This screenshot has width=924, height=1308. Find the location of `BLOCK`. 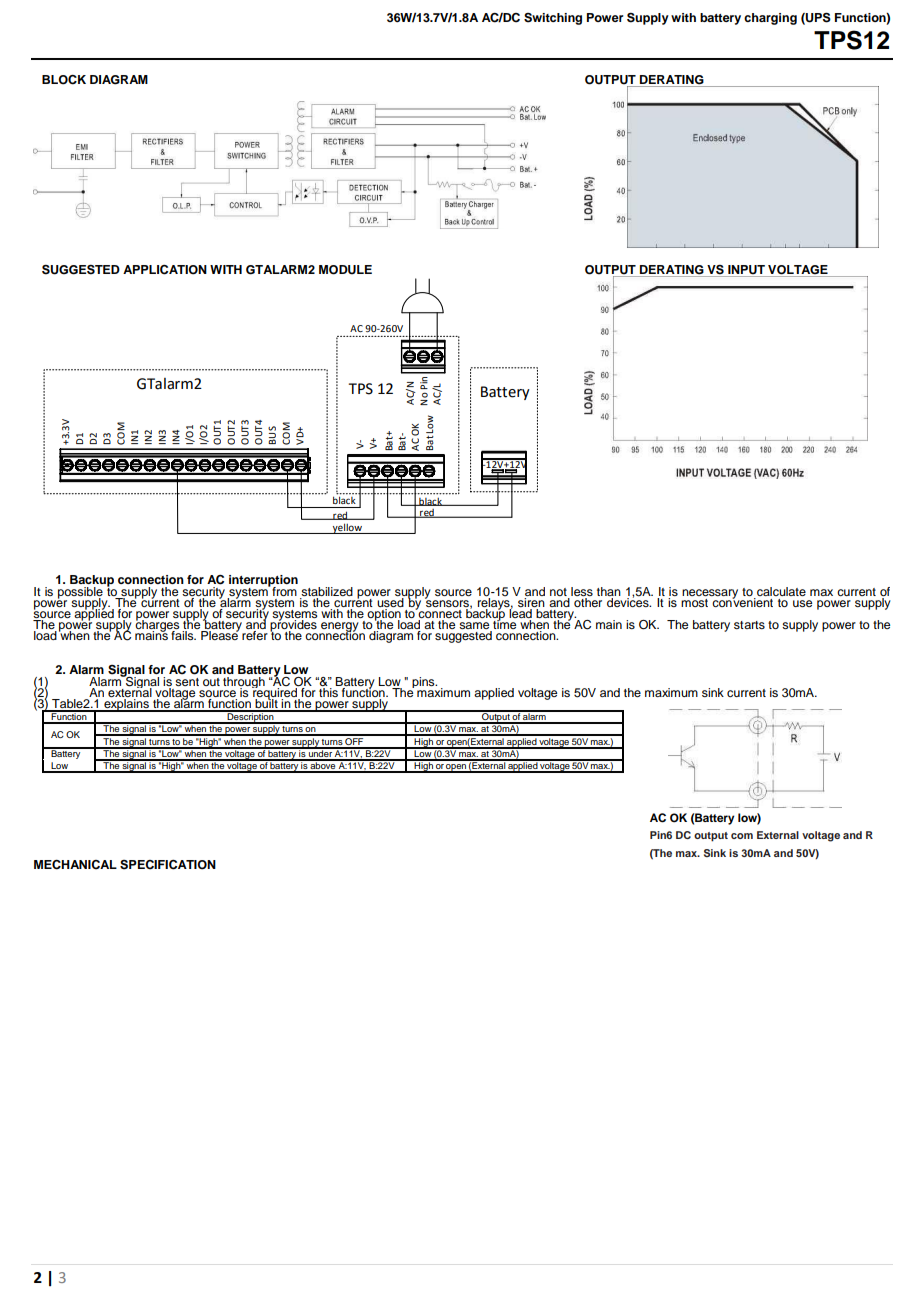

BLOCK is located at coordinates (64, 80).
